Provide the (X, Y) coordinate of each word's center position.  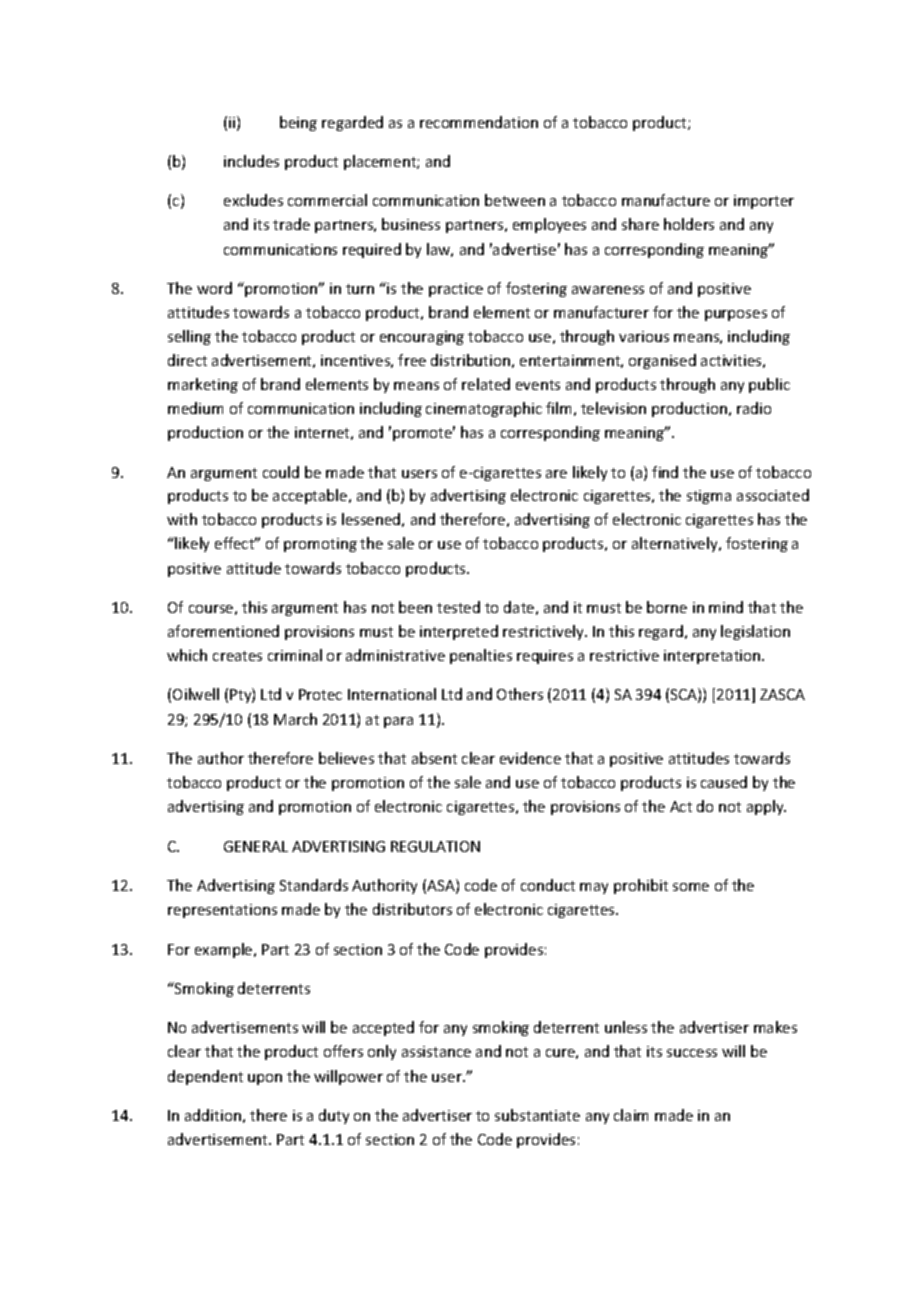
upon (265, 1079)
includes (251, 161)
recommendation (479, 122)
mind (726, 607)
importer (764, 202)
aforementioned (223, 631)
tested (458, 607)
